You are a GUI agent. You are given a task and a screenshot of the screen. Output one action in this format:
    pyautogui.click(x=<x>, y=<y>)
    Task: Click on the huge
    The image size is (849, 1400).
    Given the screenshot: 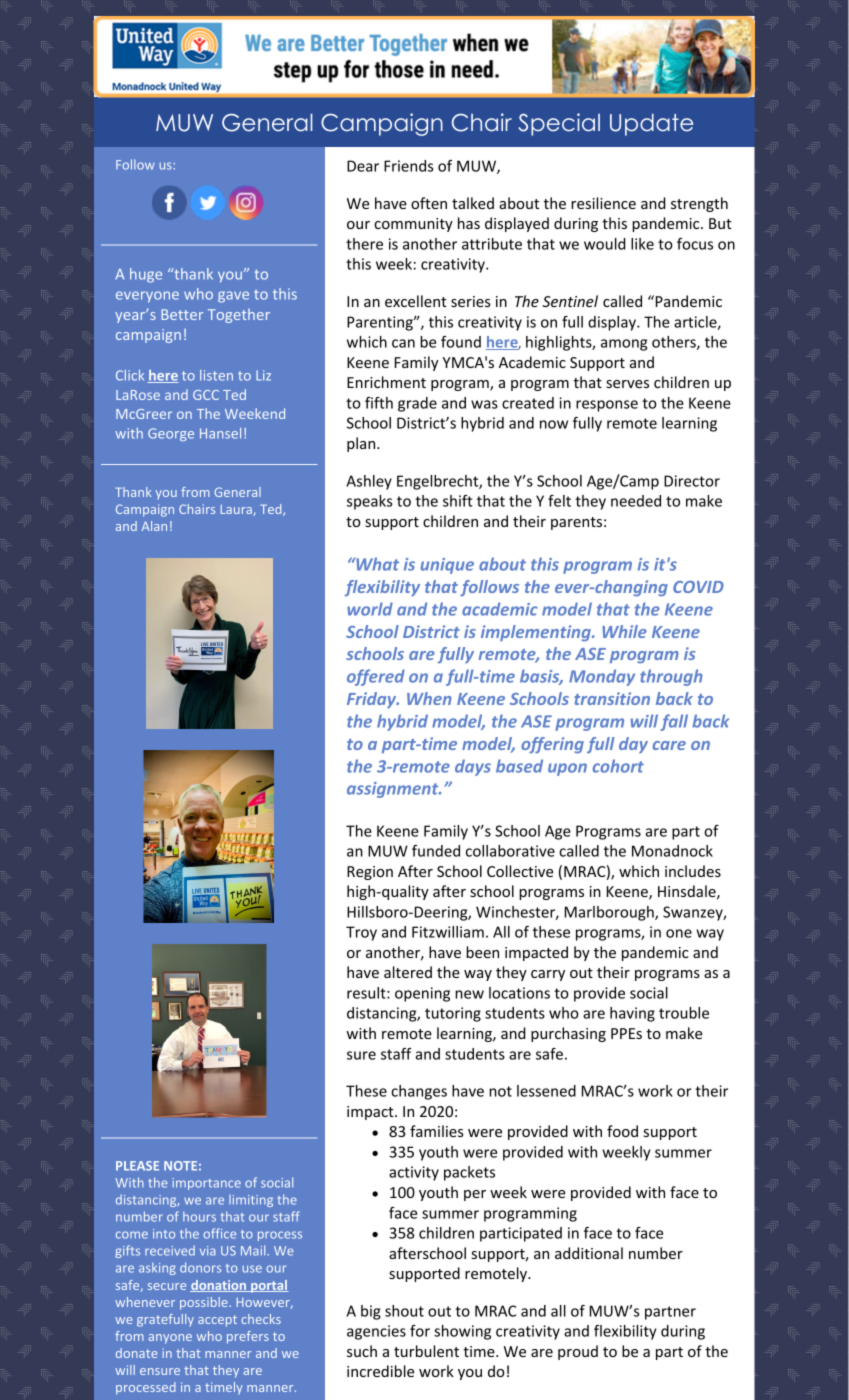 What is the action you would take?
    pyautogui.click(x=146, y=275)
